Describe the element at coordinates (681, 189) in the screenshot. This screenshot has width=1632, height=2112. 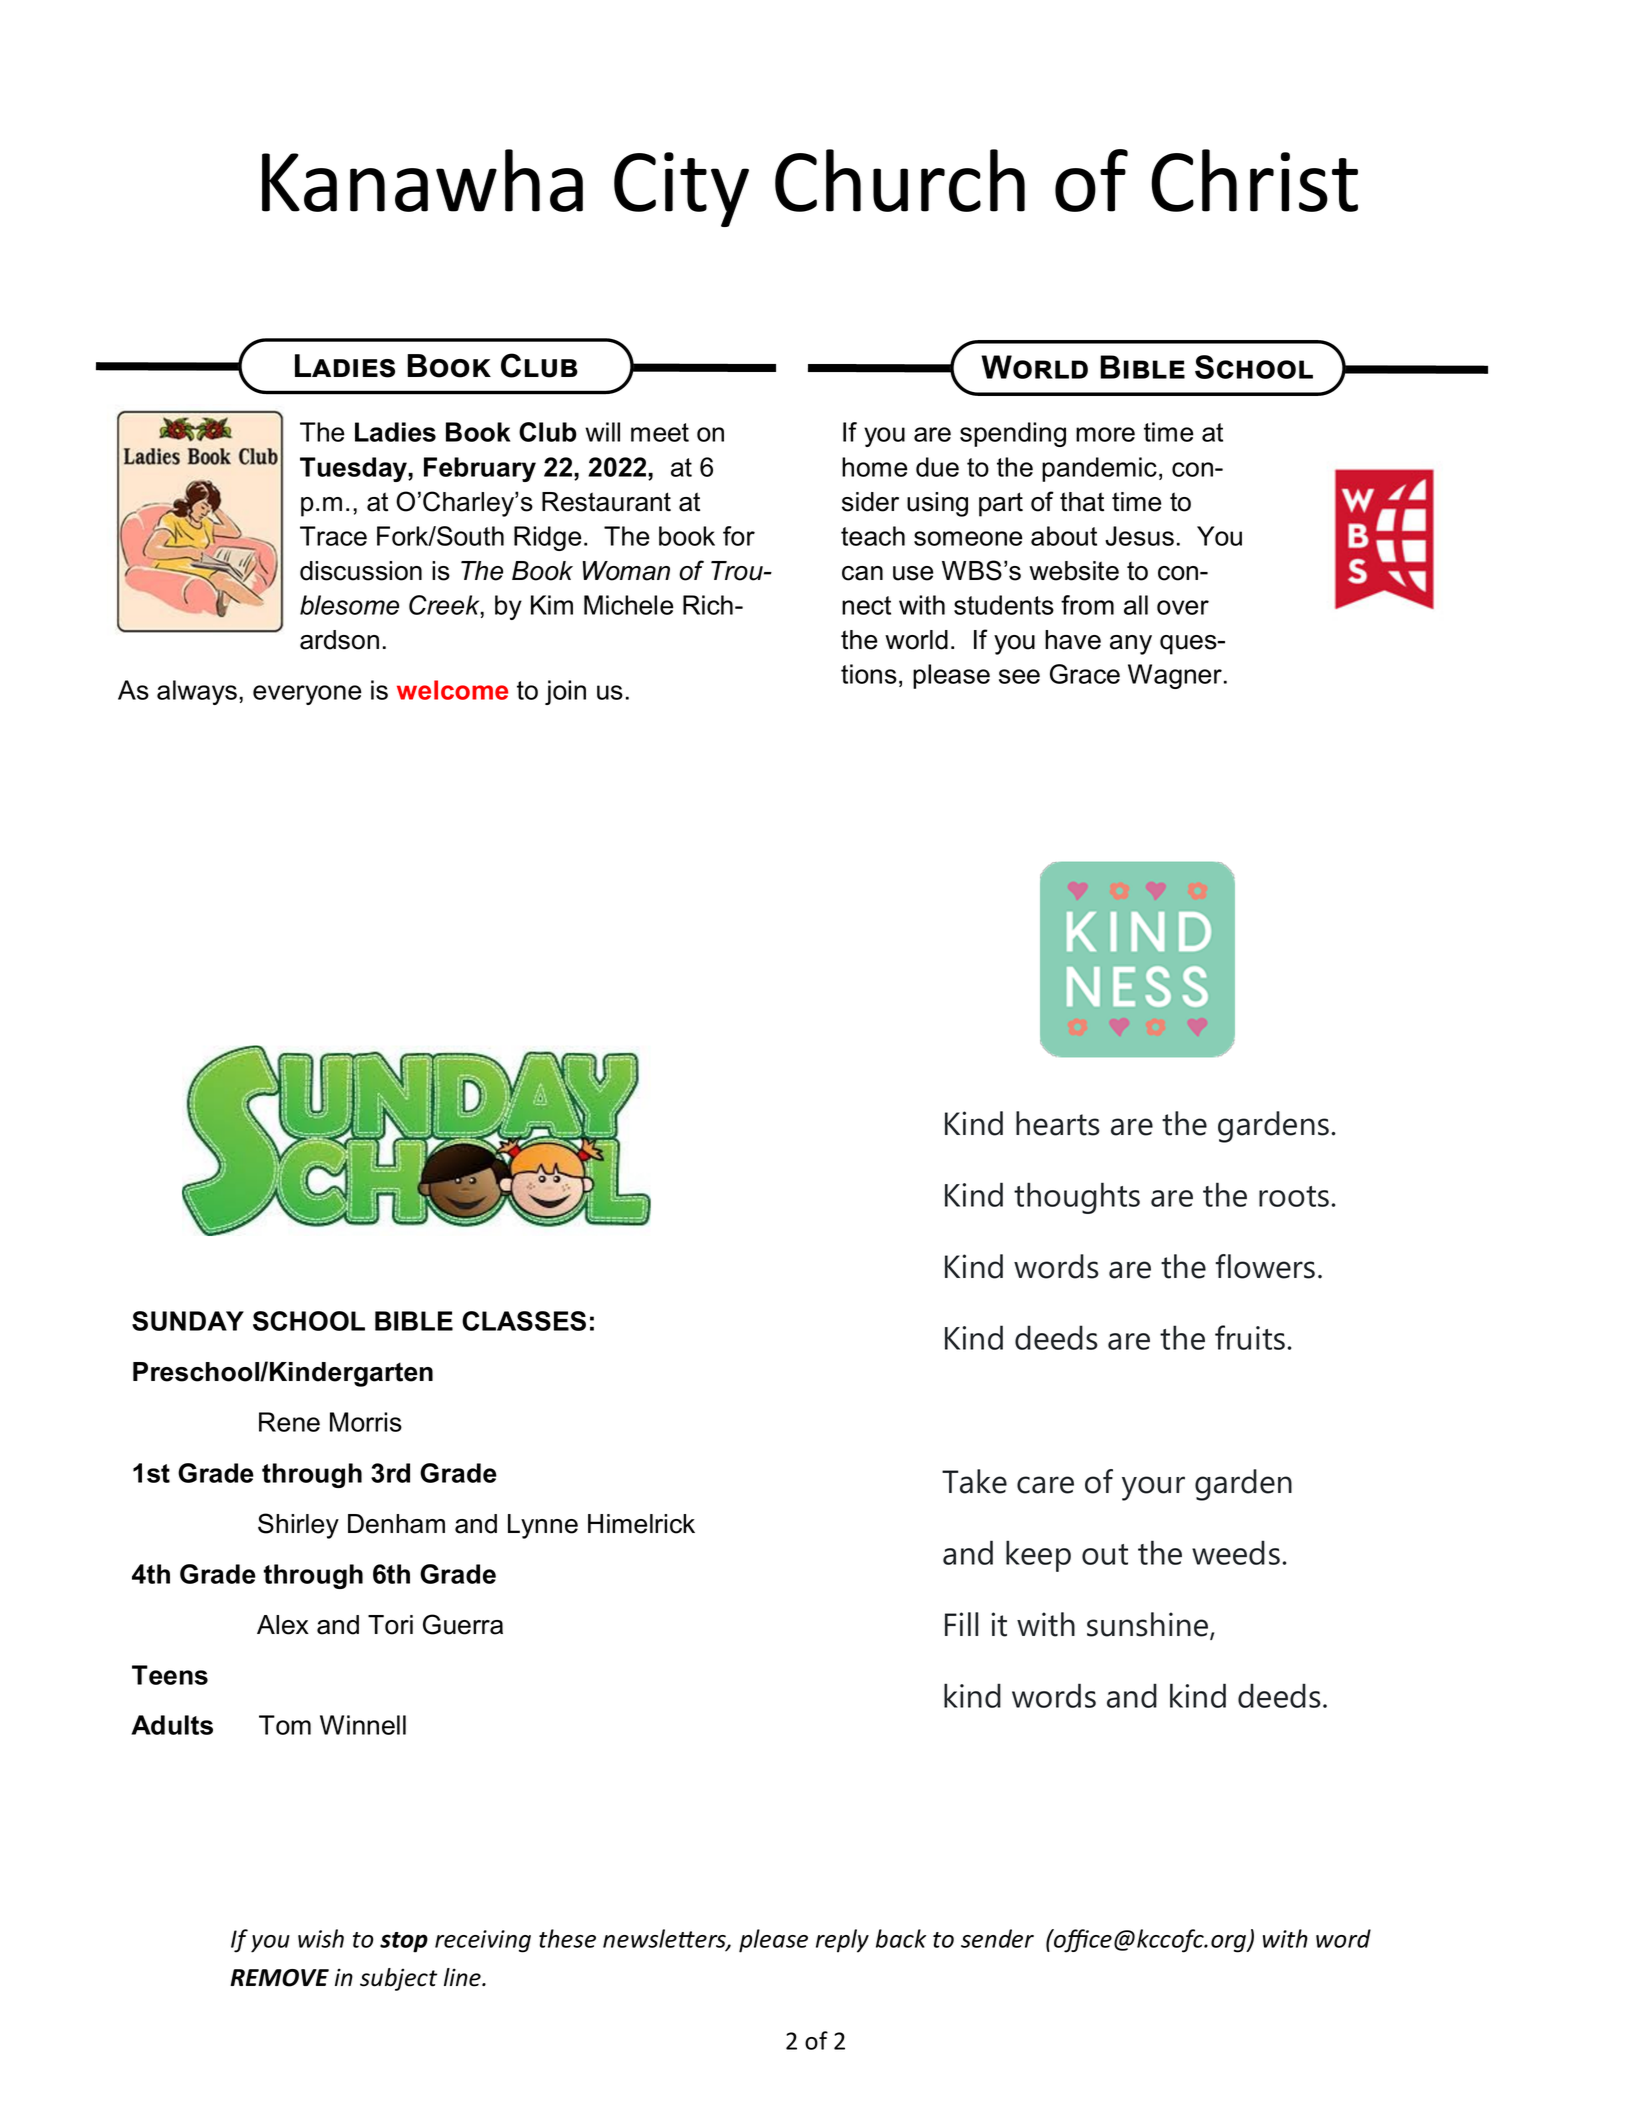
I see `City` at that location.
